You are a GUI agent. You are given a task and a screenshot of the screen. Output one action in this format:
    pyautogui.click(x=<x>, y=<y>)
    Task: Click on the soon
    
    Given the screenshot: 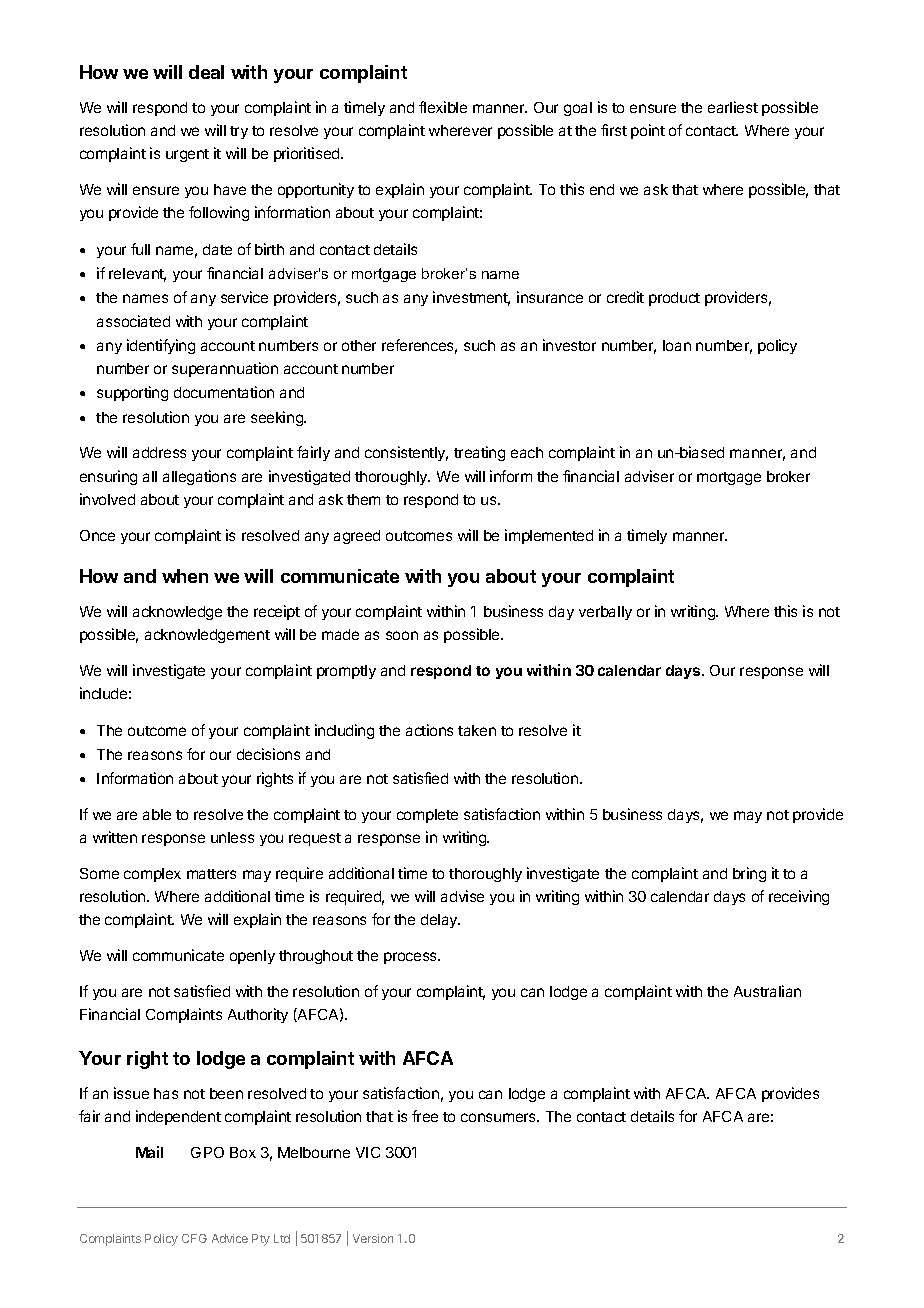 What is the action you would take?
    pyautogui.click(x=402, y=635)
